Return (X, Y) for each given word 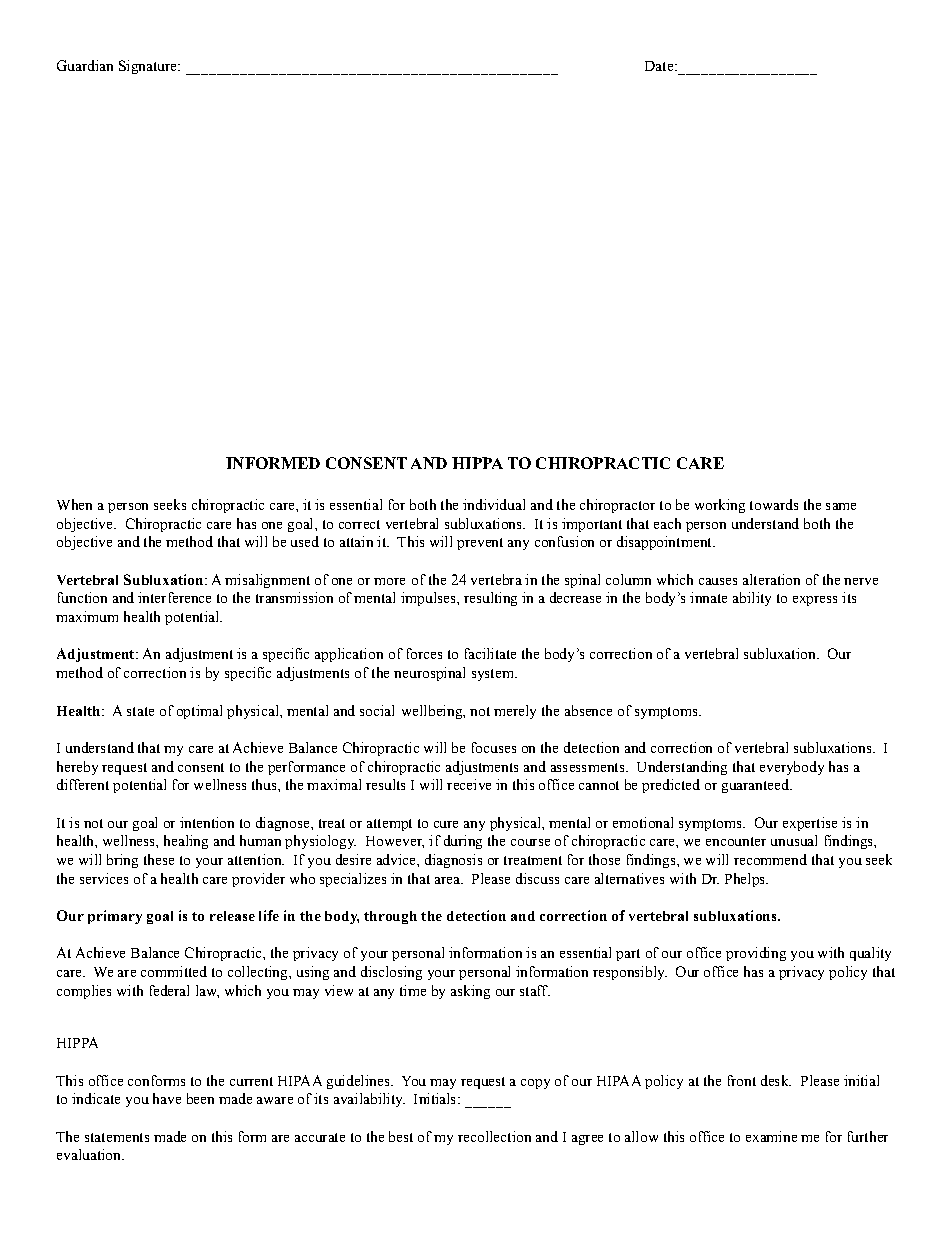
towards (774, 504)
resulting (490, 599)
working (720, 506)
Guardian (85, 65)
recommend (770, 859)
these (159, 859)
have (167, 1098)
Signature (149, 67)
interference (174, 597)
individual (494, 504)
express (815, 601)
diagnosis (453, 861)
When (74, 504)
